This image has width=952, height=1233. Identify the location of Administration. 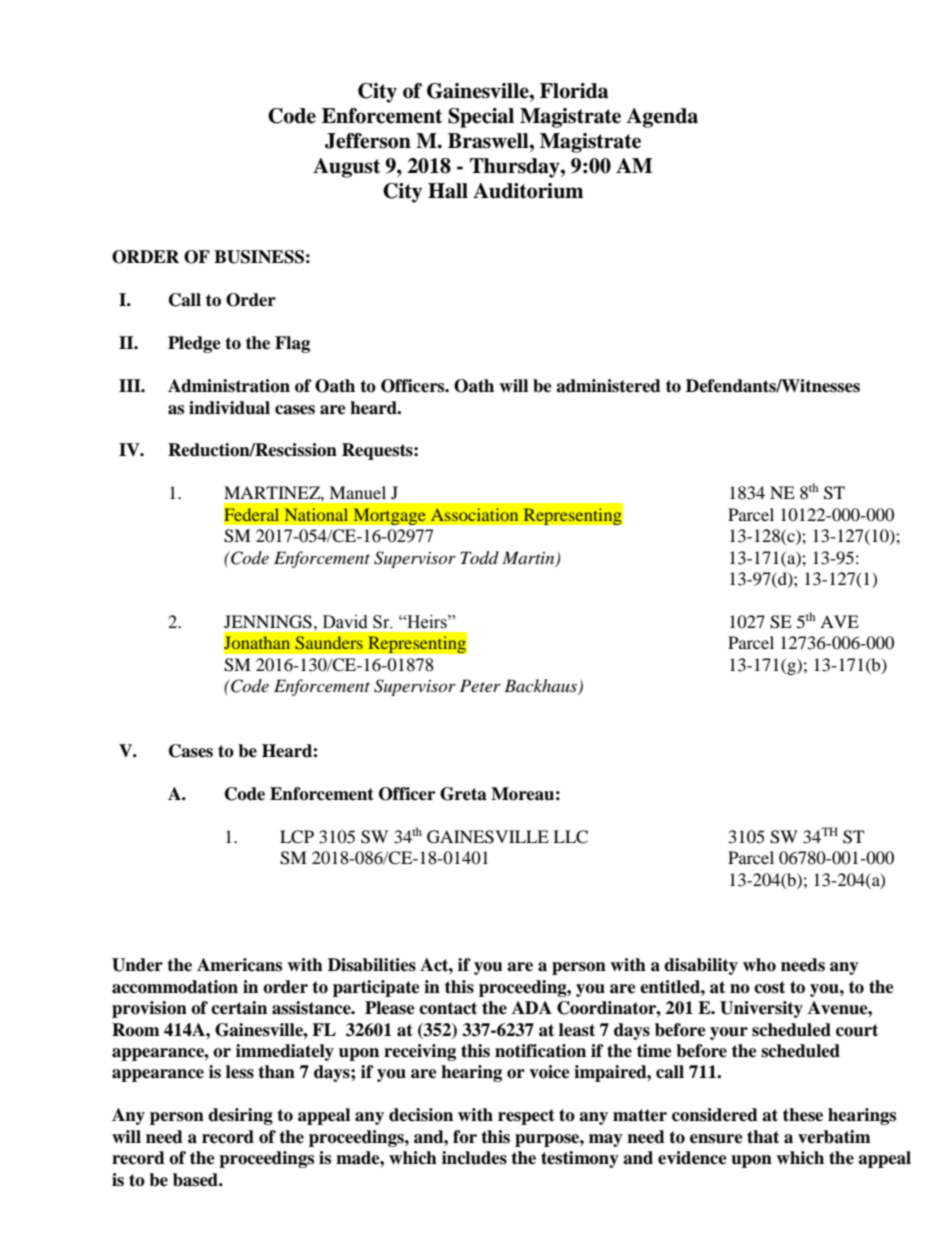
(229, 386).
